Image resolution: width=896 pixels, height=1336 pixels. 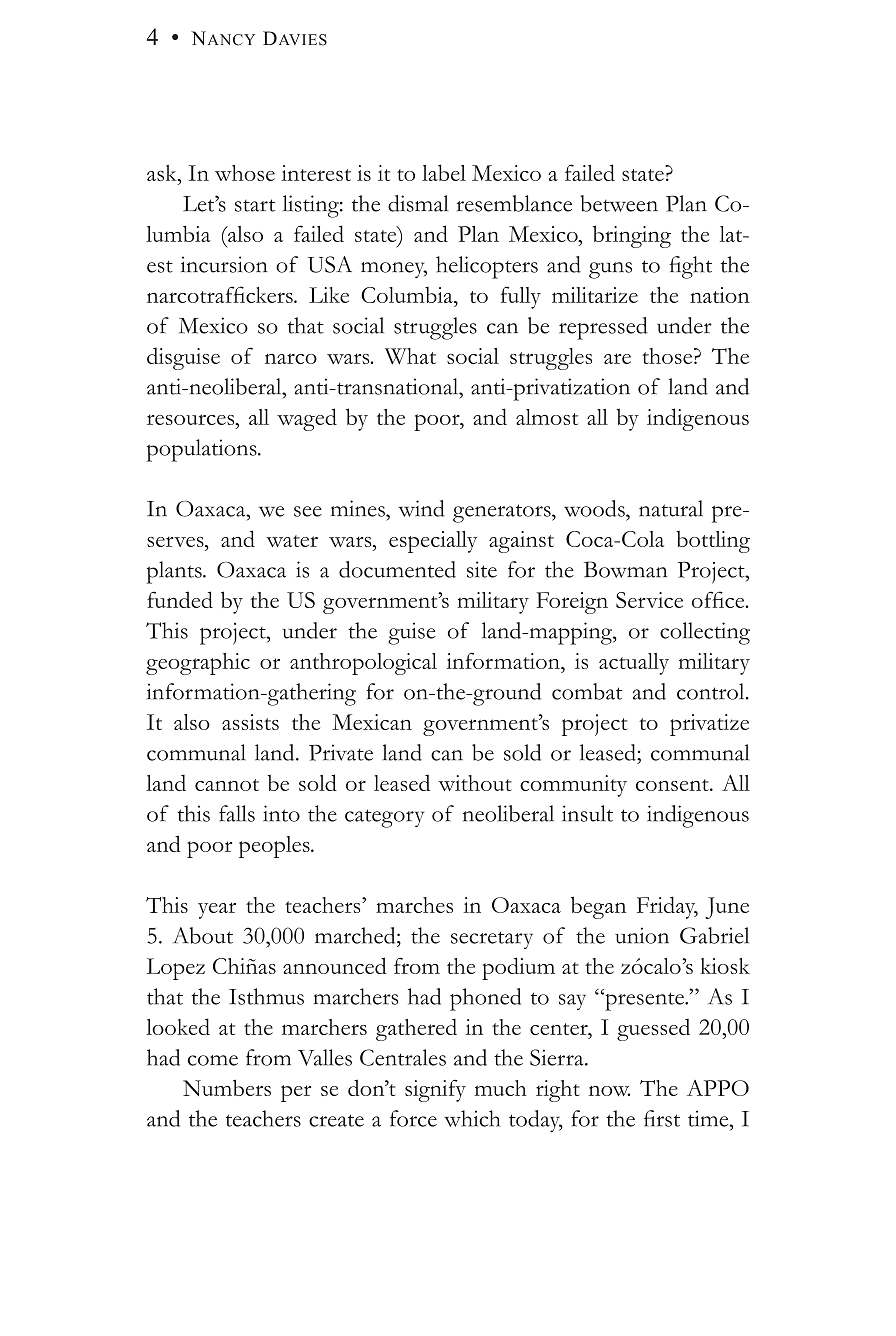 What do you see at coordinates (198, 664) in the page?
I see `geographic` at bounding box center [198, 664].
